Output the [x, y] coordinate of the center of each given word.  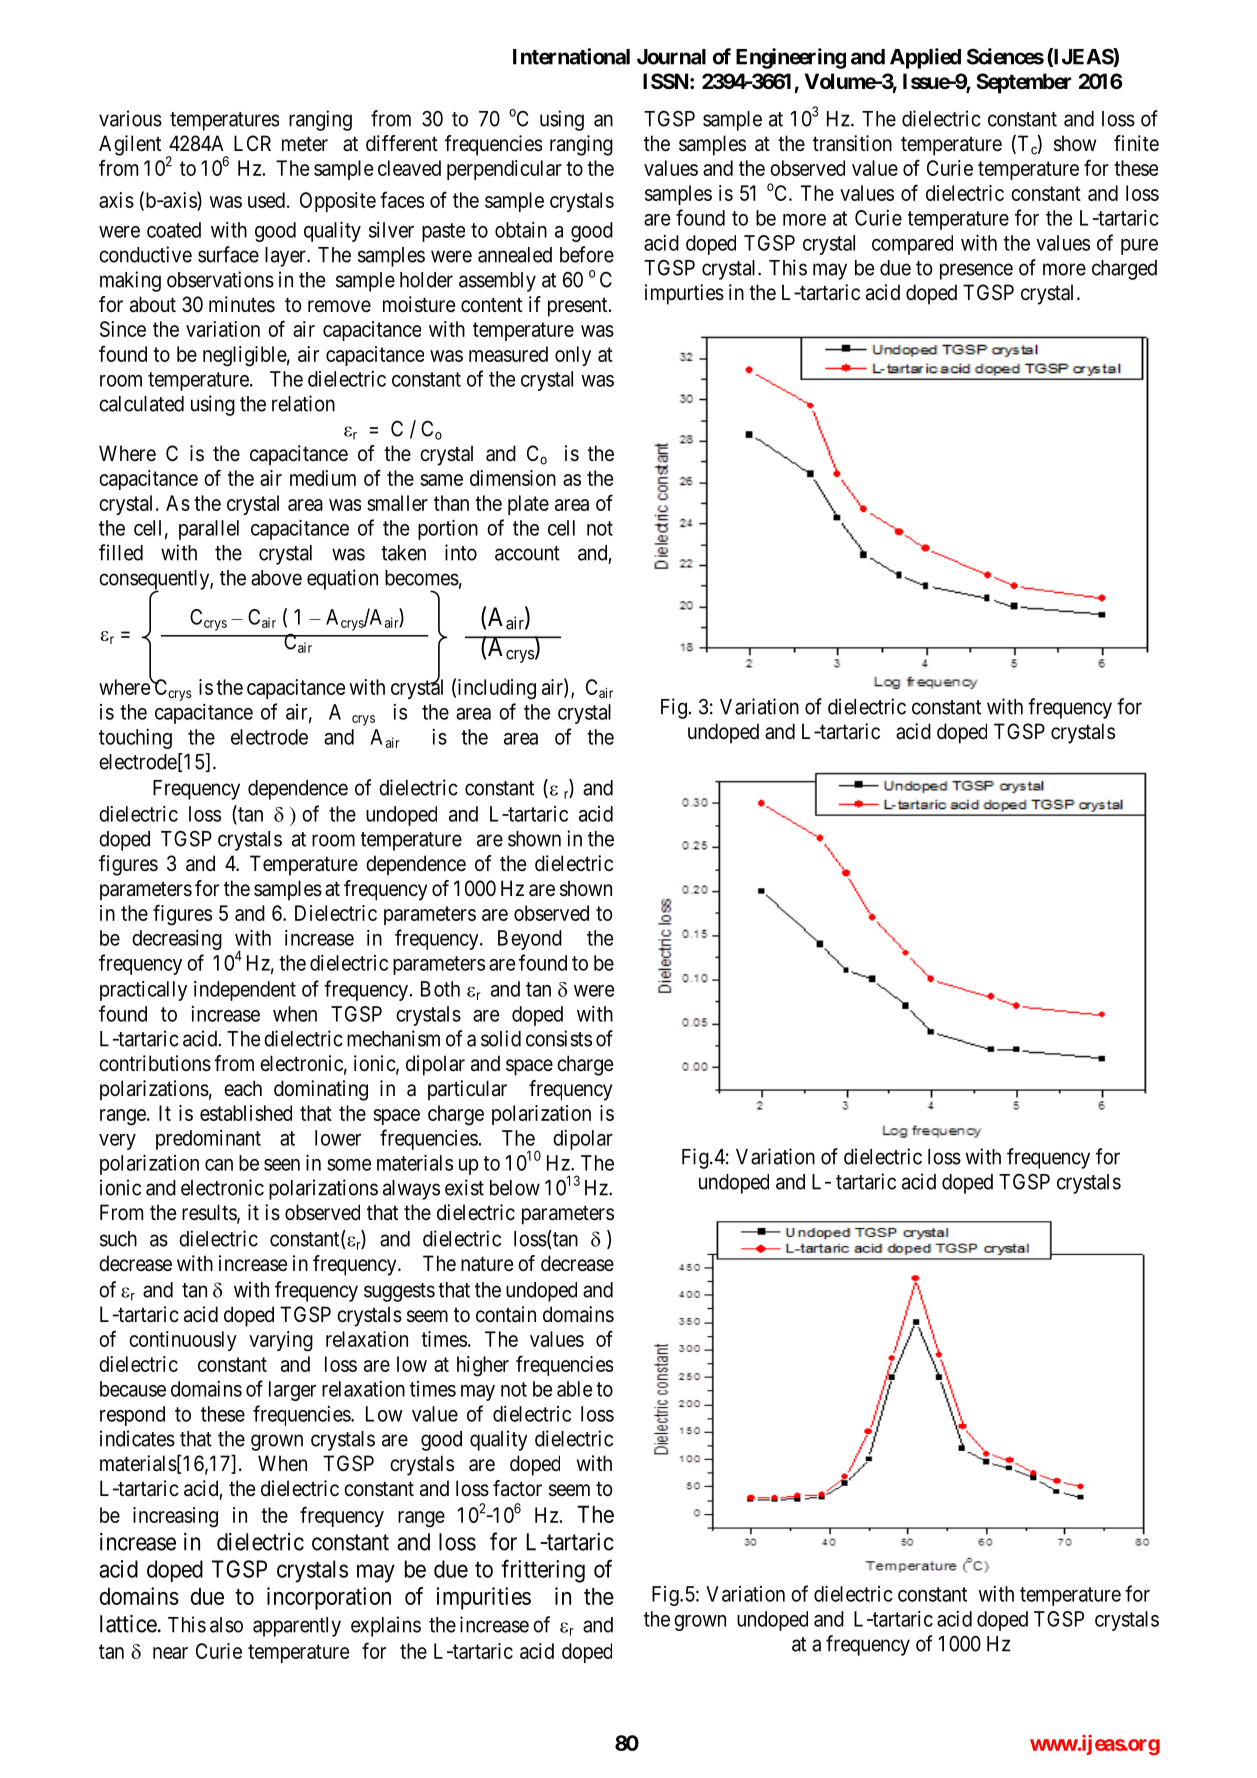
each [243, 1088]
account [527, 553]
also [226, 1625]
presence [976, 271]
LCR [252, 143]
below [515, 1188]
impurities [484, 1598]
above [276, 578]
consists [559, 1038]
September [1023, 83]
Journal [671, 57]
